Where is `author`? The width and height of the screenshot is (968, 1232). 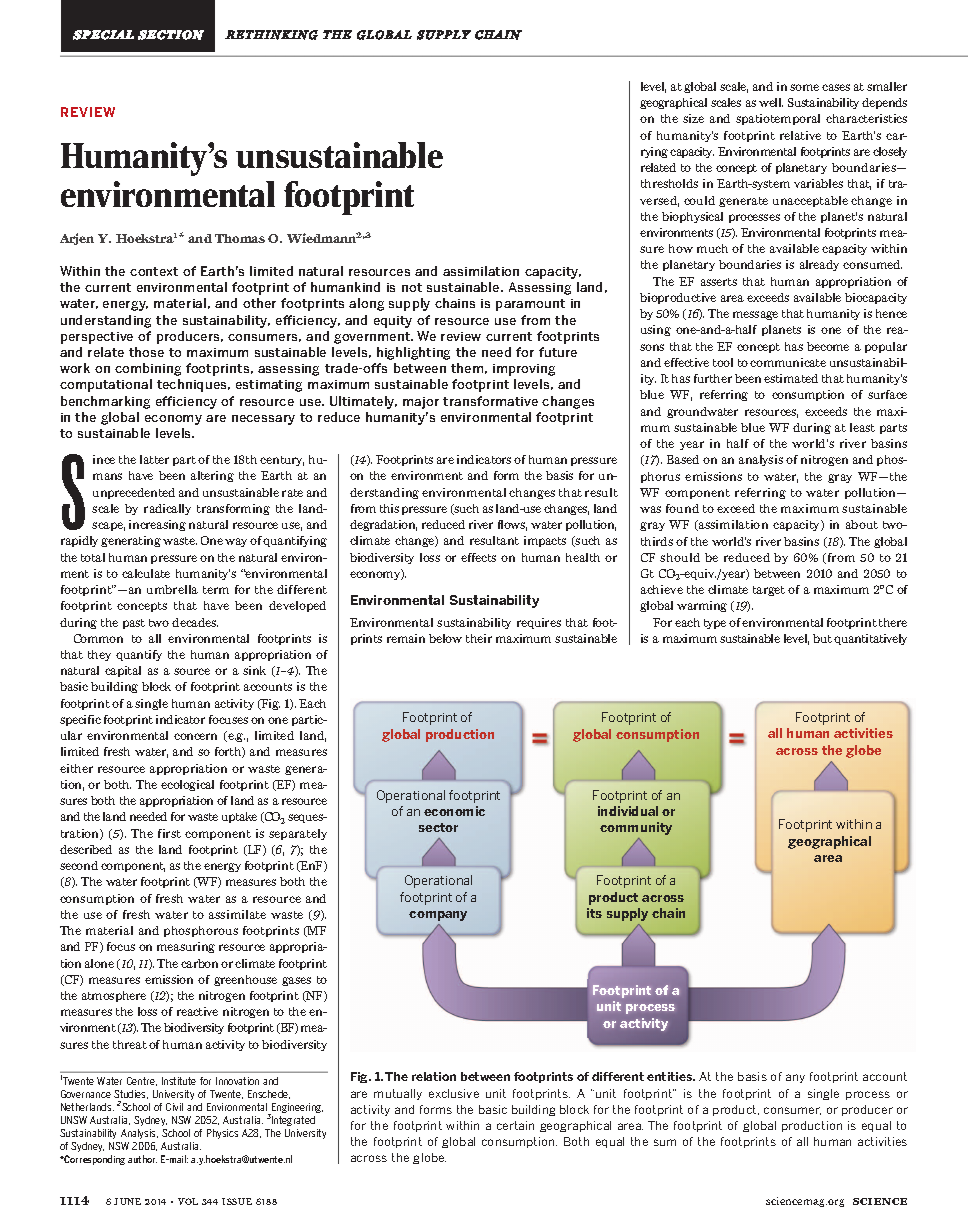
author is located at coordinates (142, 1159).
